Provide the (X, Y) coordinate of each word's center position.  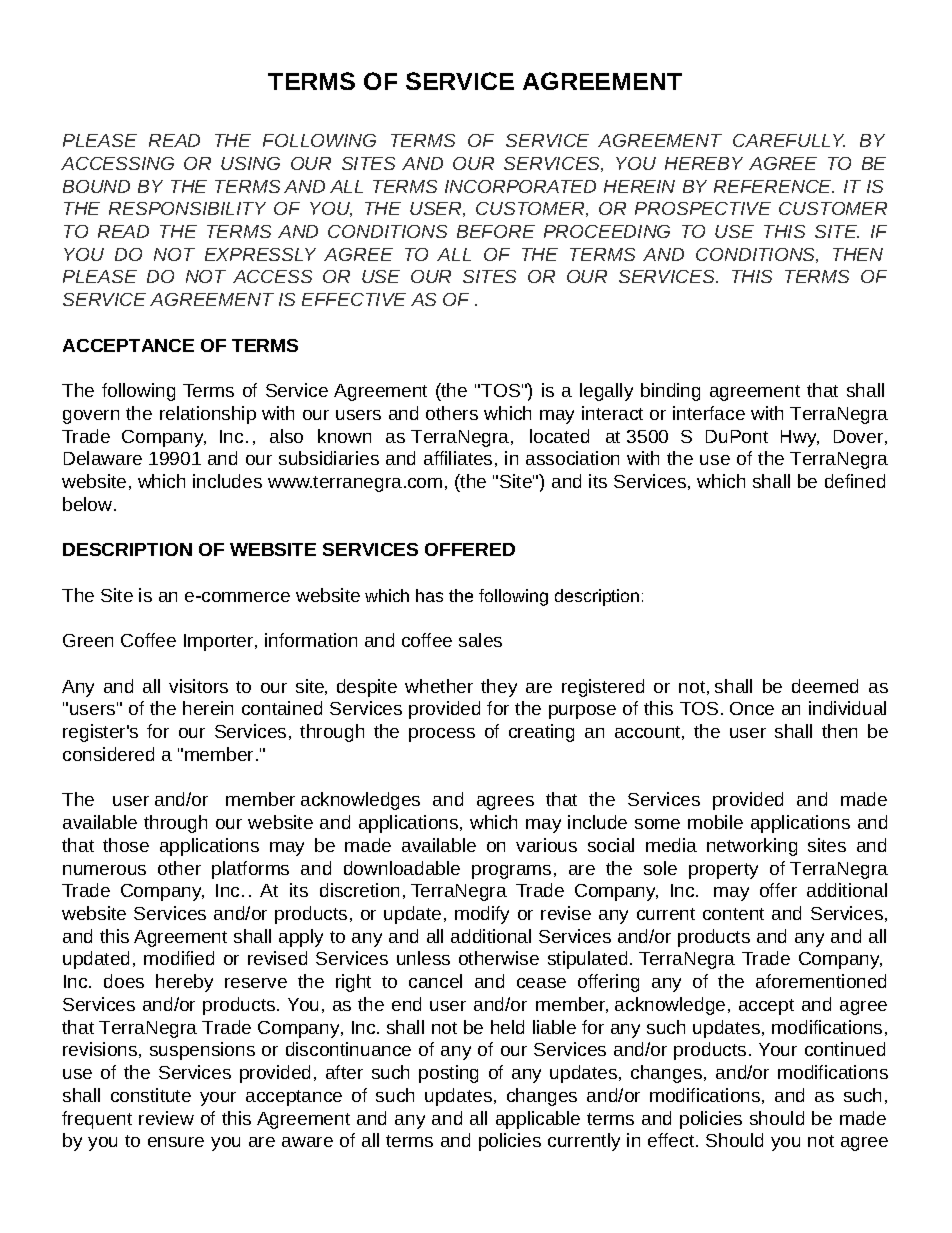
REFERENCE (774, 186)
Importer (220, 642)
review (166, 1118)
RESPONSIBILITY (187, 208)
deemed (825, 686)
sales (480, 640)
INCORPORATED (520, 186)
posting (448, 1074)
